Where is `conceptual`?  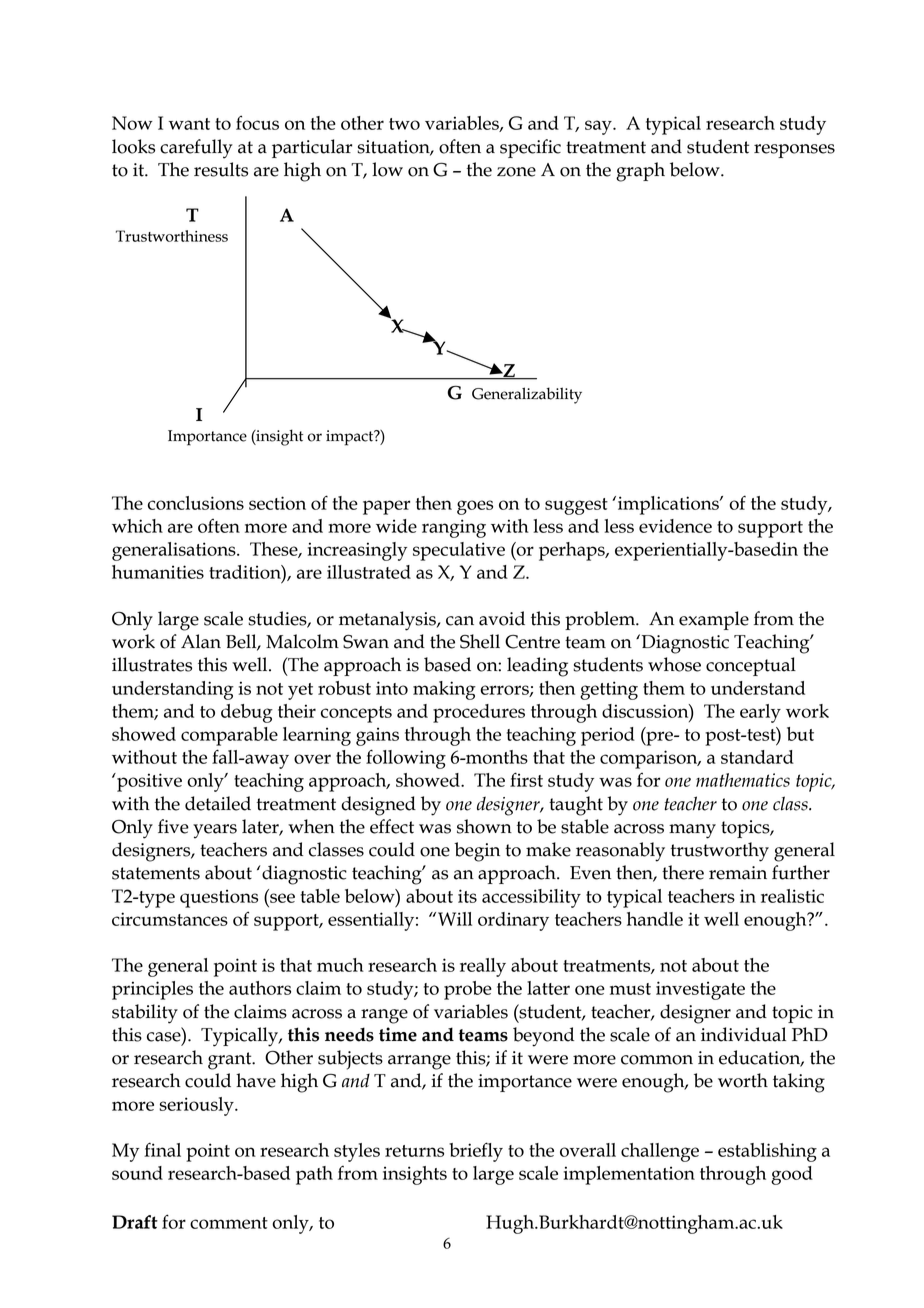 conceptual is located at coordinates (751, 666).
